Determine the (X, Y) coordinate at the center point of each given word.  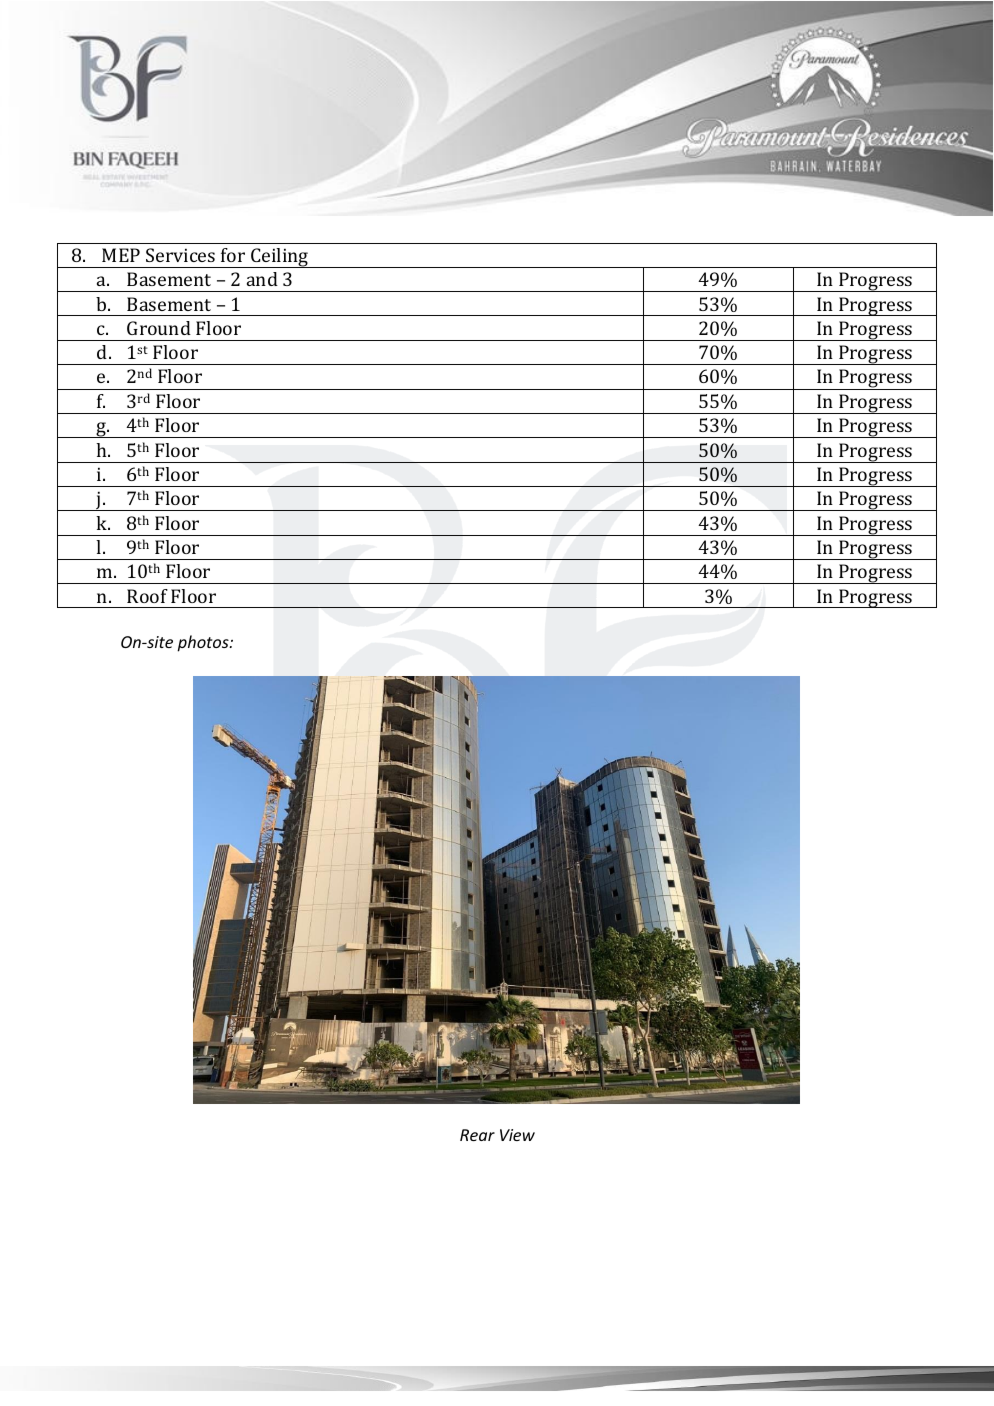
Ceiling (280, 258)
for (233, 255)
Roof (147, 596)
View (517, 1135)
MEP (121, 255)
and (262, 279)
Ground (159, 328)
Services (180, 255)
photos (204, 643)
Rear (477, 1135)
